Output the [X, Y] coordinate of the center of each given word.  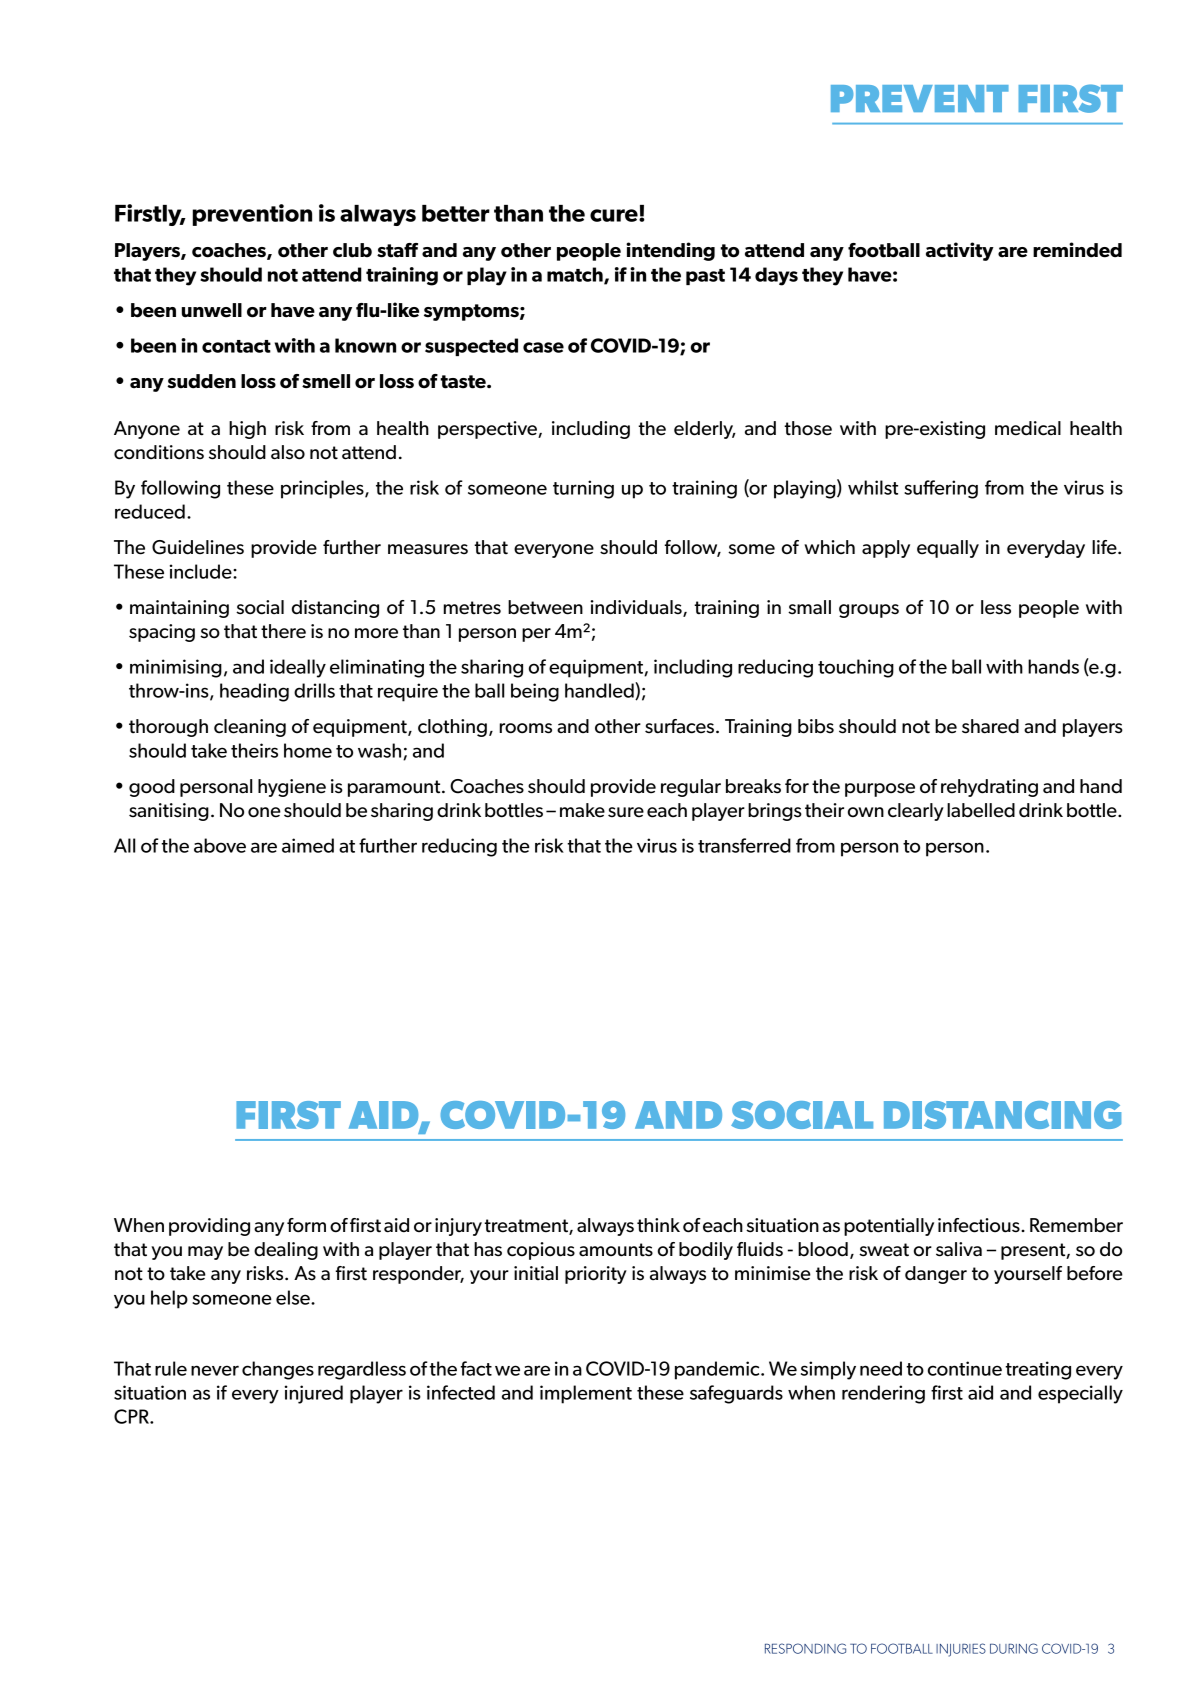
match [576, 275]
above [220, 845]
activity [960, 251]
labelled [981, 810]
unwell [212, 310]
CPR [132, 1416]
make [582, 810]
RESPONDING [805, 1648]
